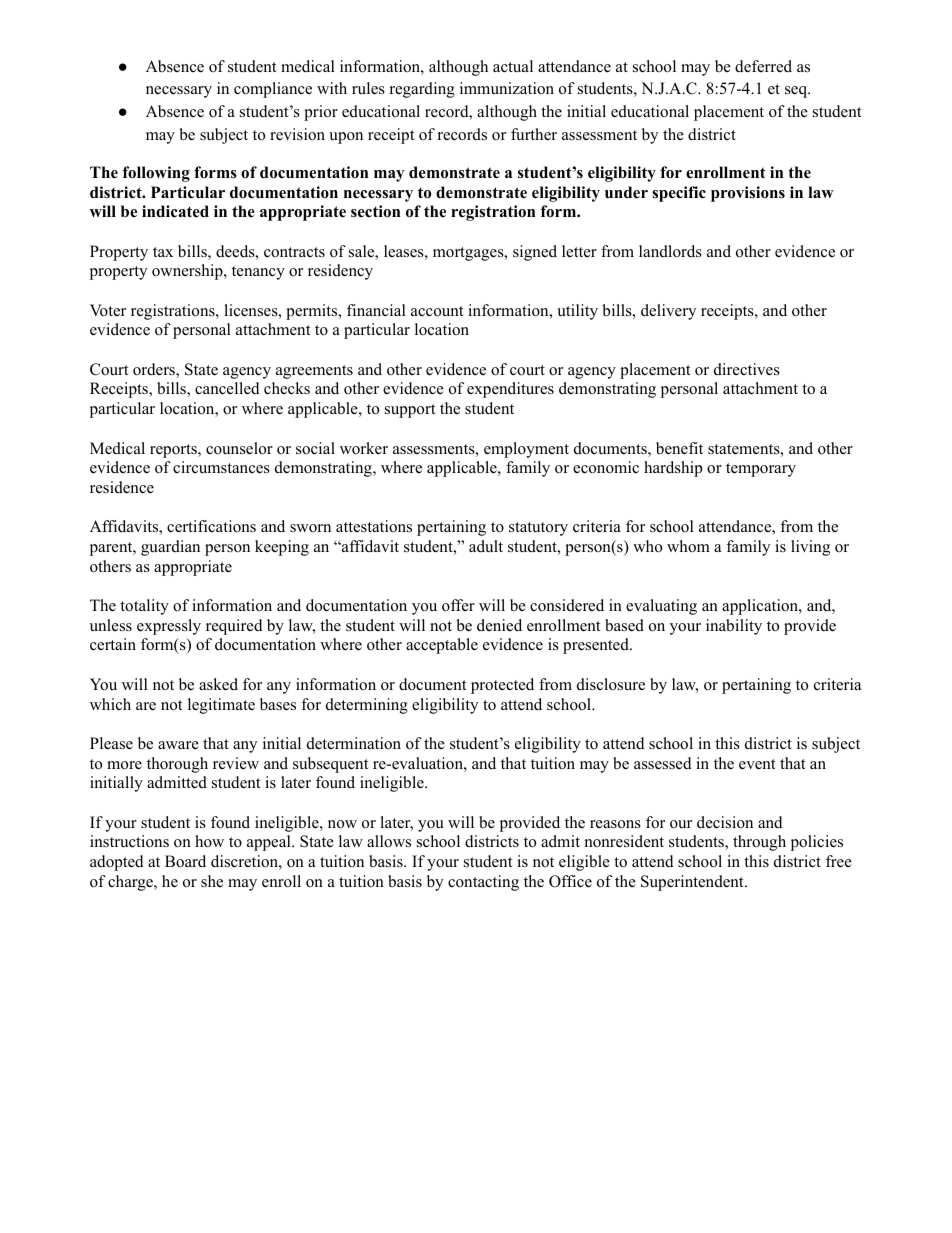 The height and width of the screenshot is (1233, 952). Describe the element at coordinates (526, 450) in the screenshot. I see `employment` at that location.
